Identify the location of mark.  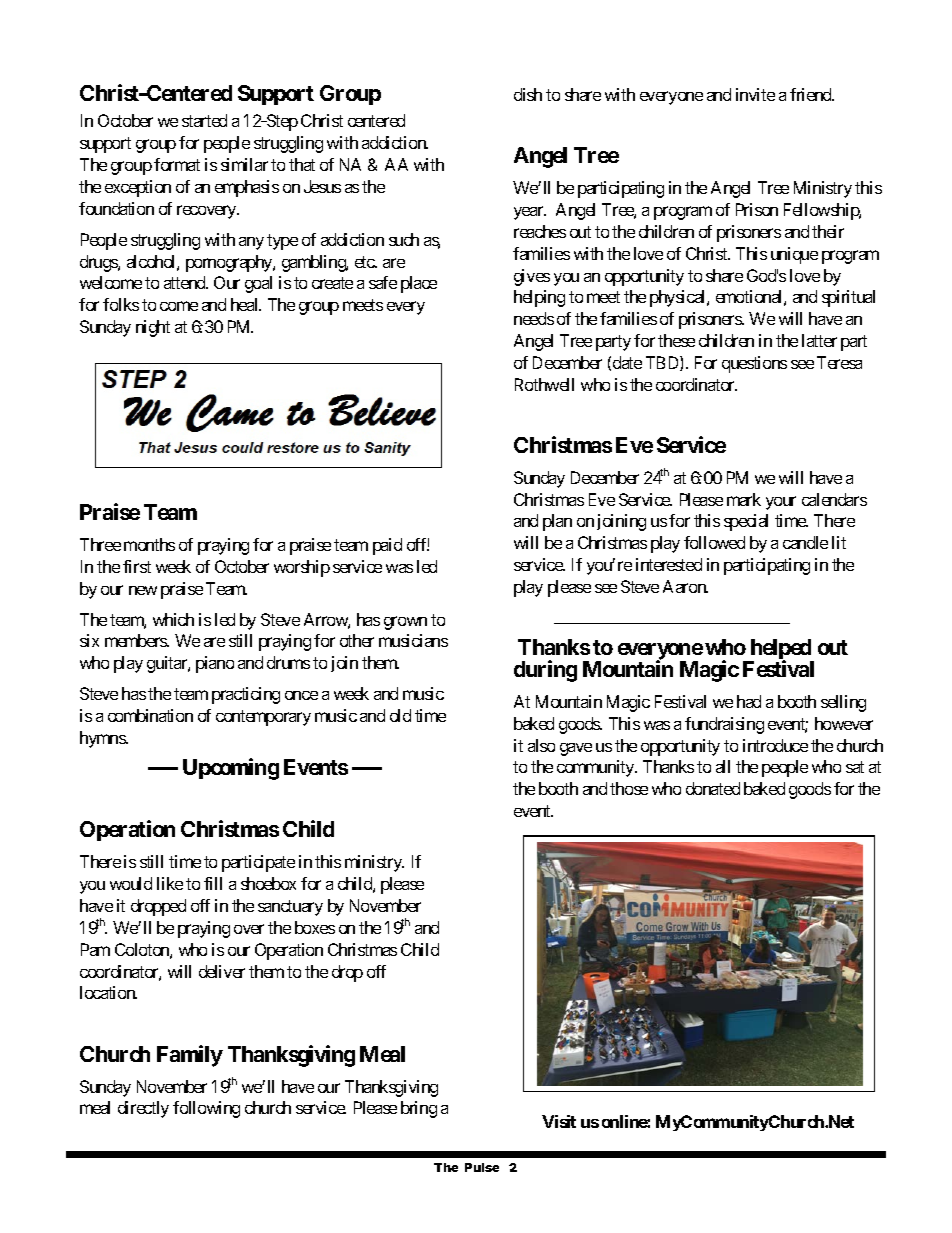
(744, 499).
